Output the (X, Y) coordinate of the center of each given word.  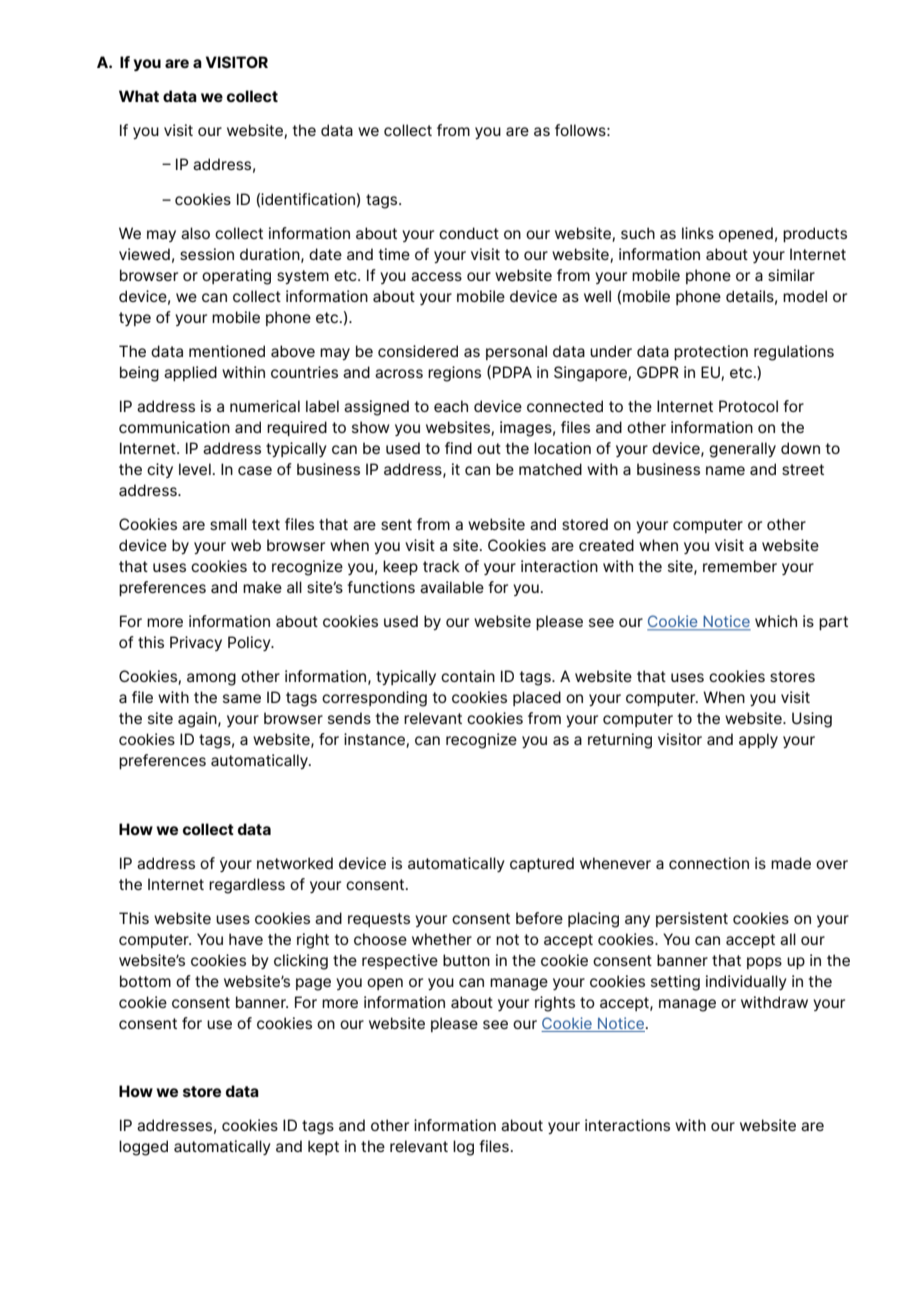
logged (143, 1148)
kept (323, 1147)
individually (746, 982)
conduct (469, 233)
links (698, 233)
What (139, 96)
